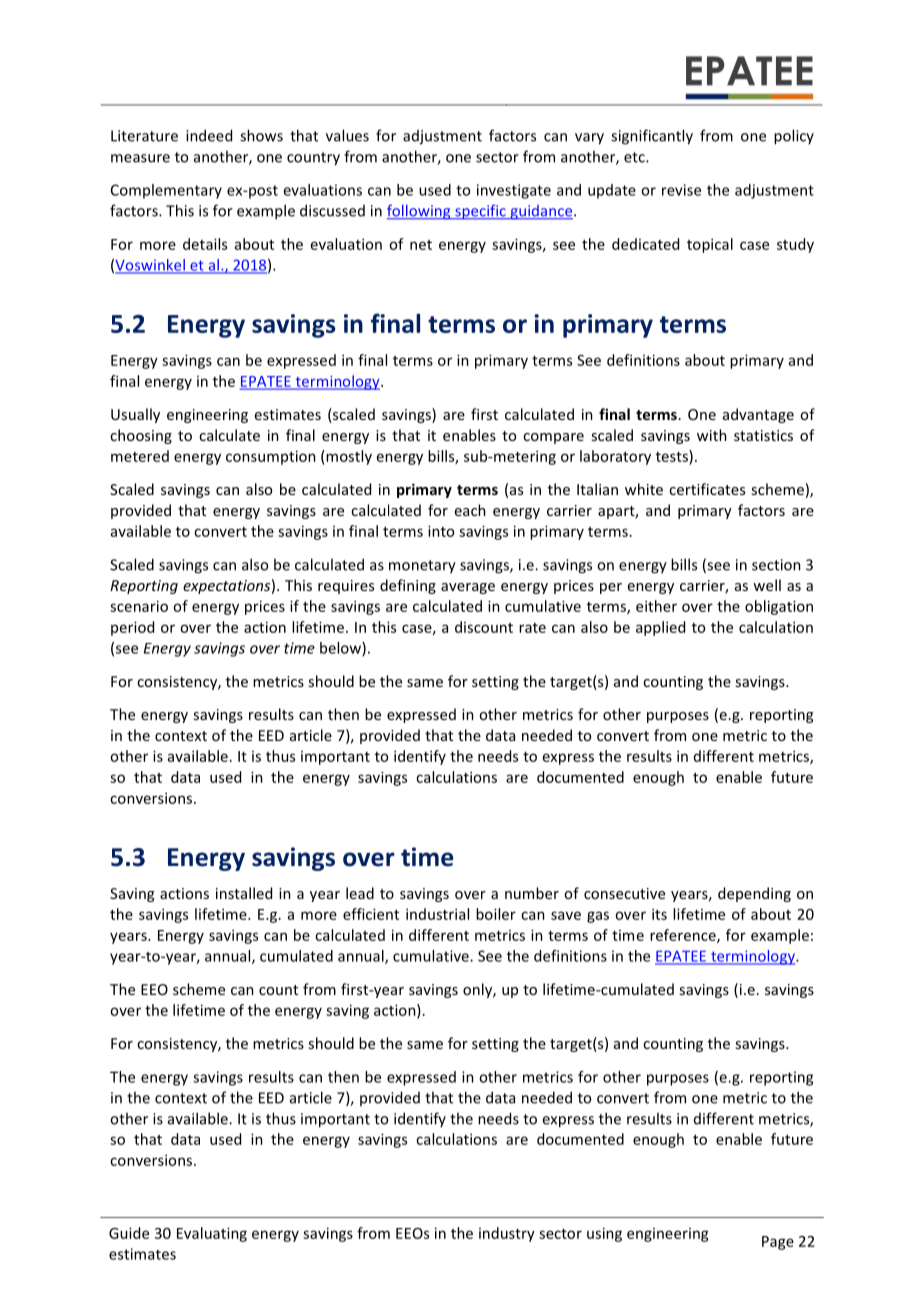 The height and width of the screenshot is (1308, 924). I want to click on revise, so click(681, 190).
